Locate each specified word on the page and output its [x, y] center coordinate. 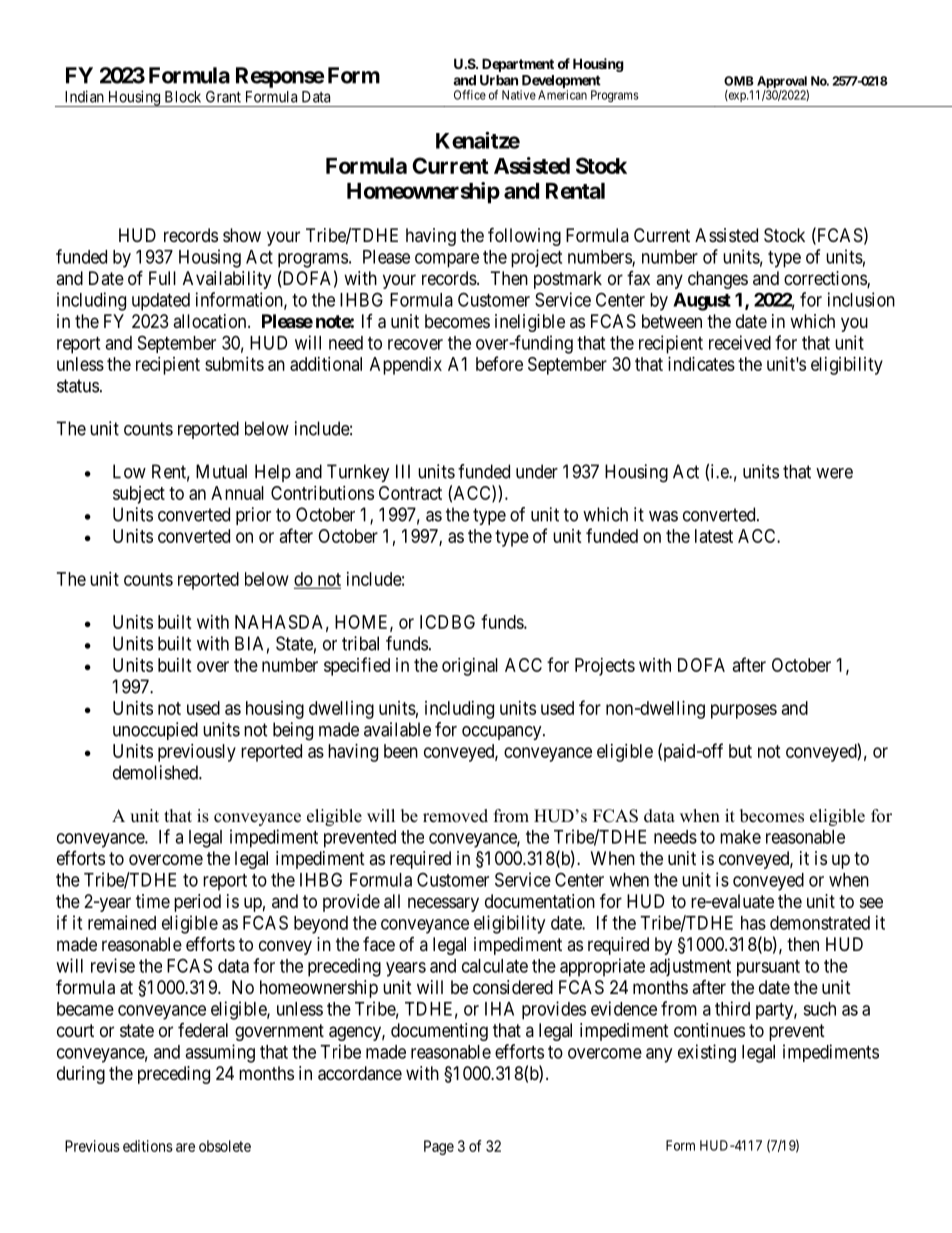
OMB [738, 81]
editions [148, 1146]
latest [714, 536]
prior [253, 516]
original [470, 667]
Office [470, 95]
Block [183, 97]
